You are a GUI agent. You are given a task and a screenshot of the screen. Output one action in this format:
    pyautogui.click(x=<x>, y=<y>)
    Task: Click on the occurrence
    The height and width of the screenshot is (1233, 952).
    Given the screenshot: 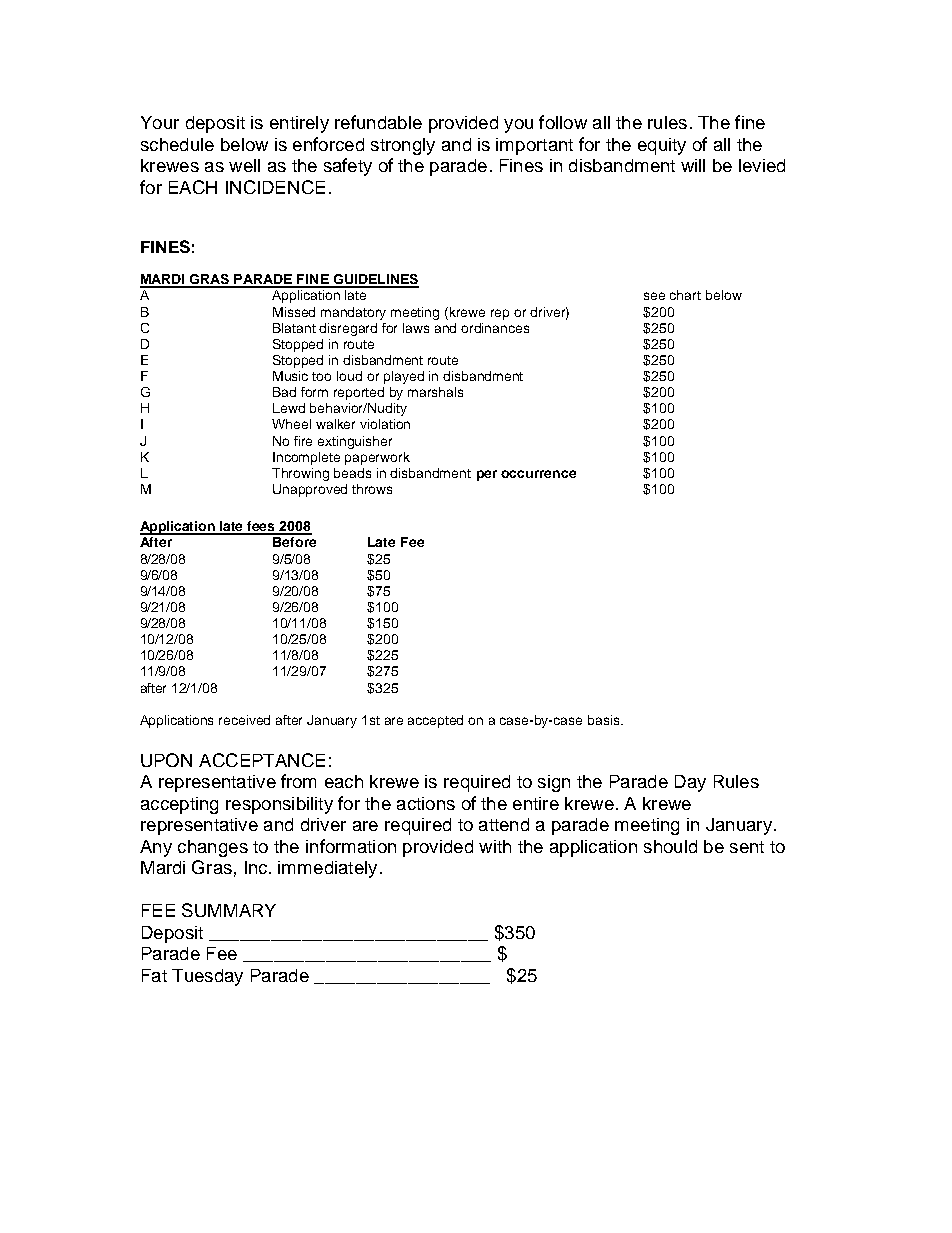 What is the action you would take?
    pyautogui.click(x=538, y=474)
